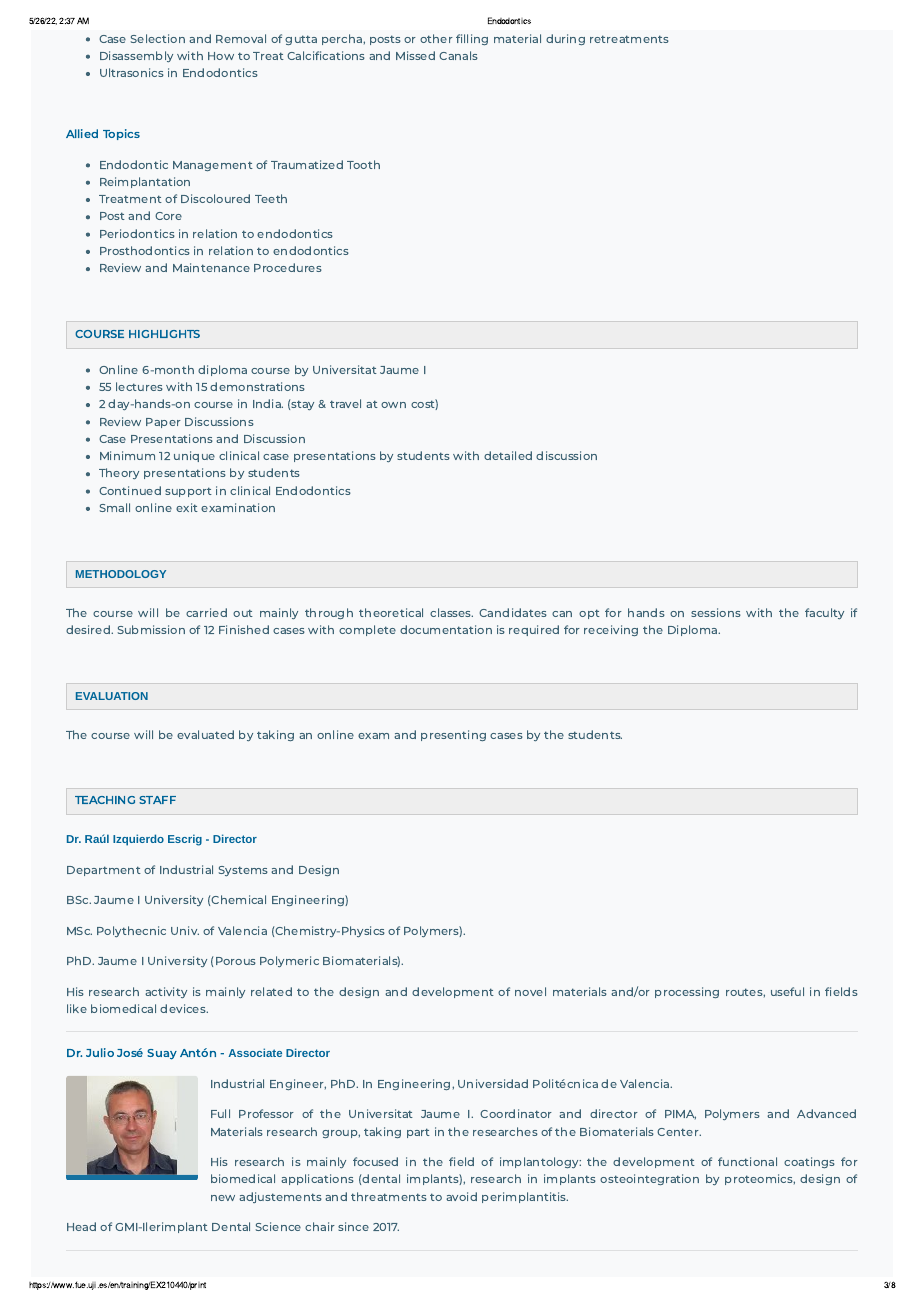  I want to click on Canals, so click(458, 55).
